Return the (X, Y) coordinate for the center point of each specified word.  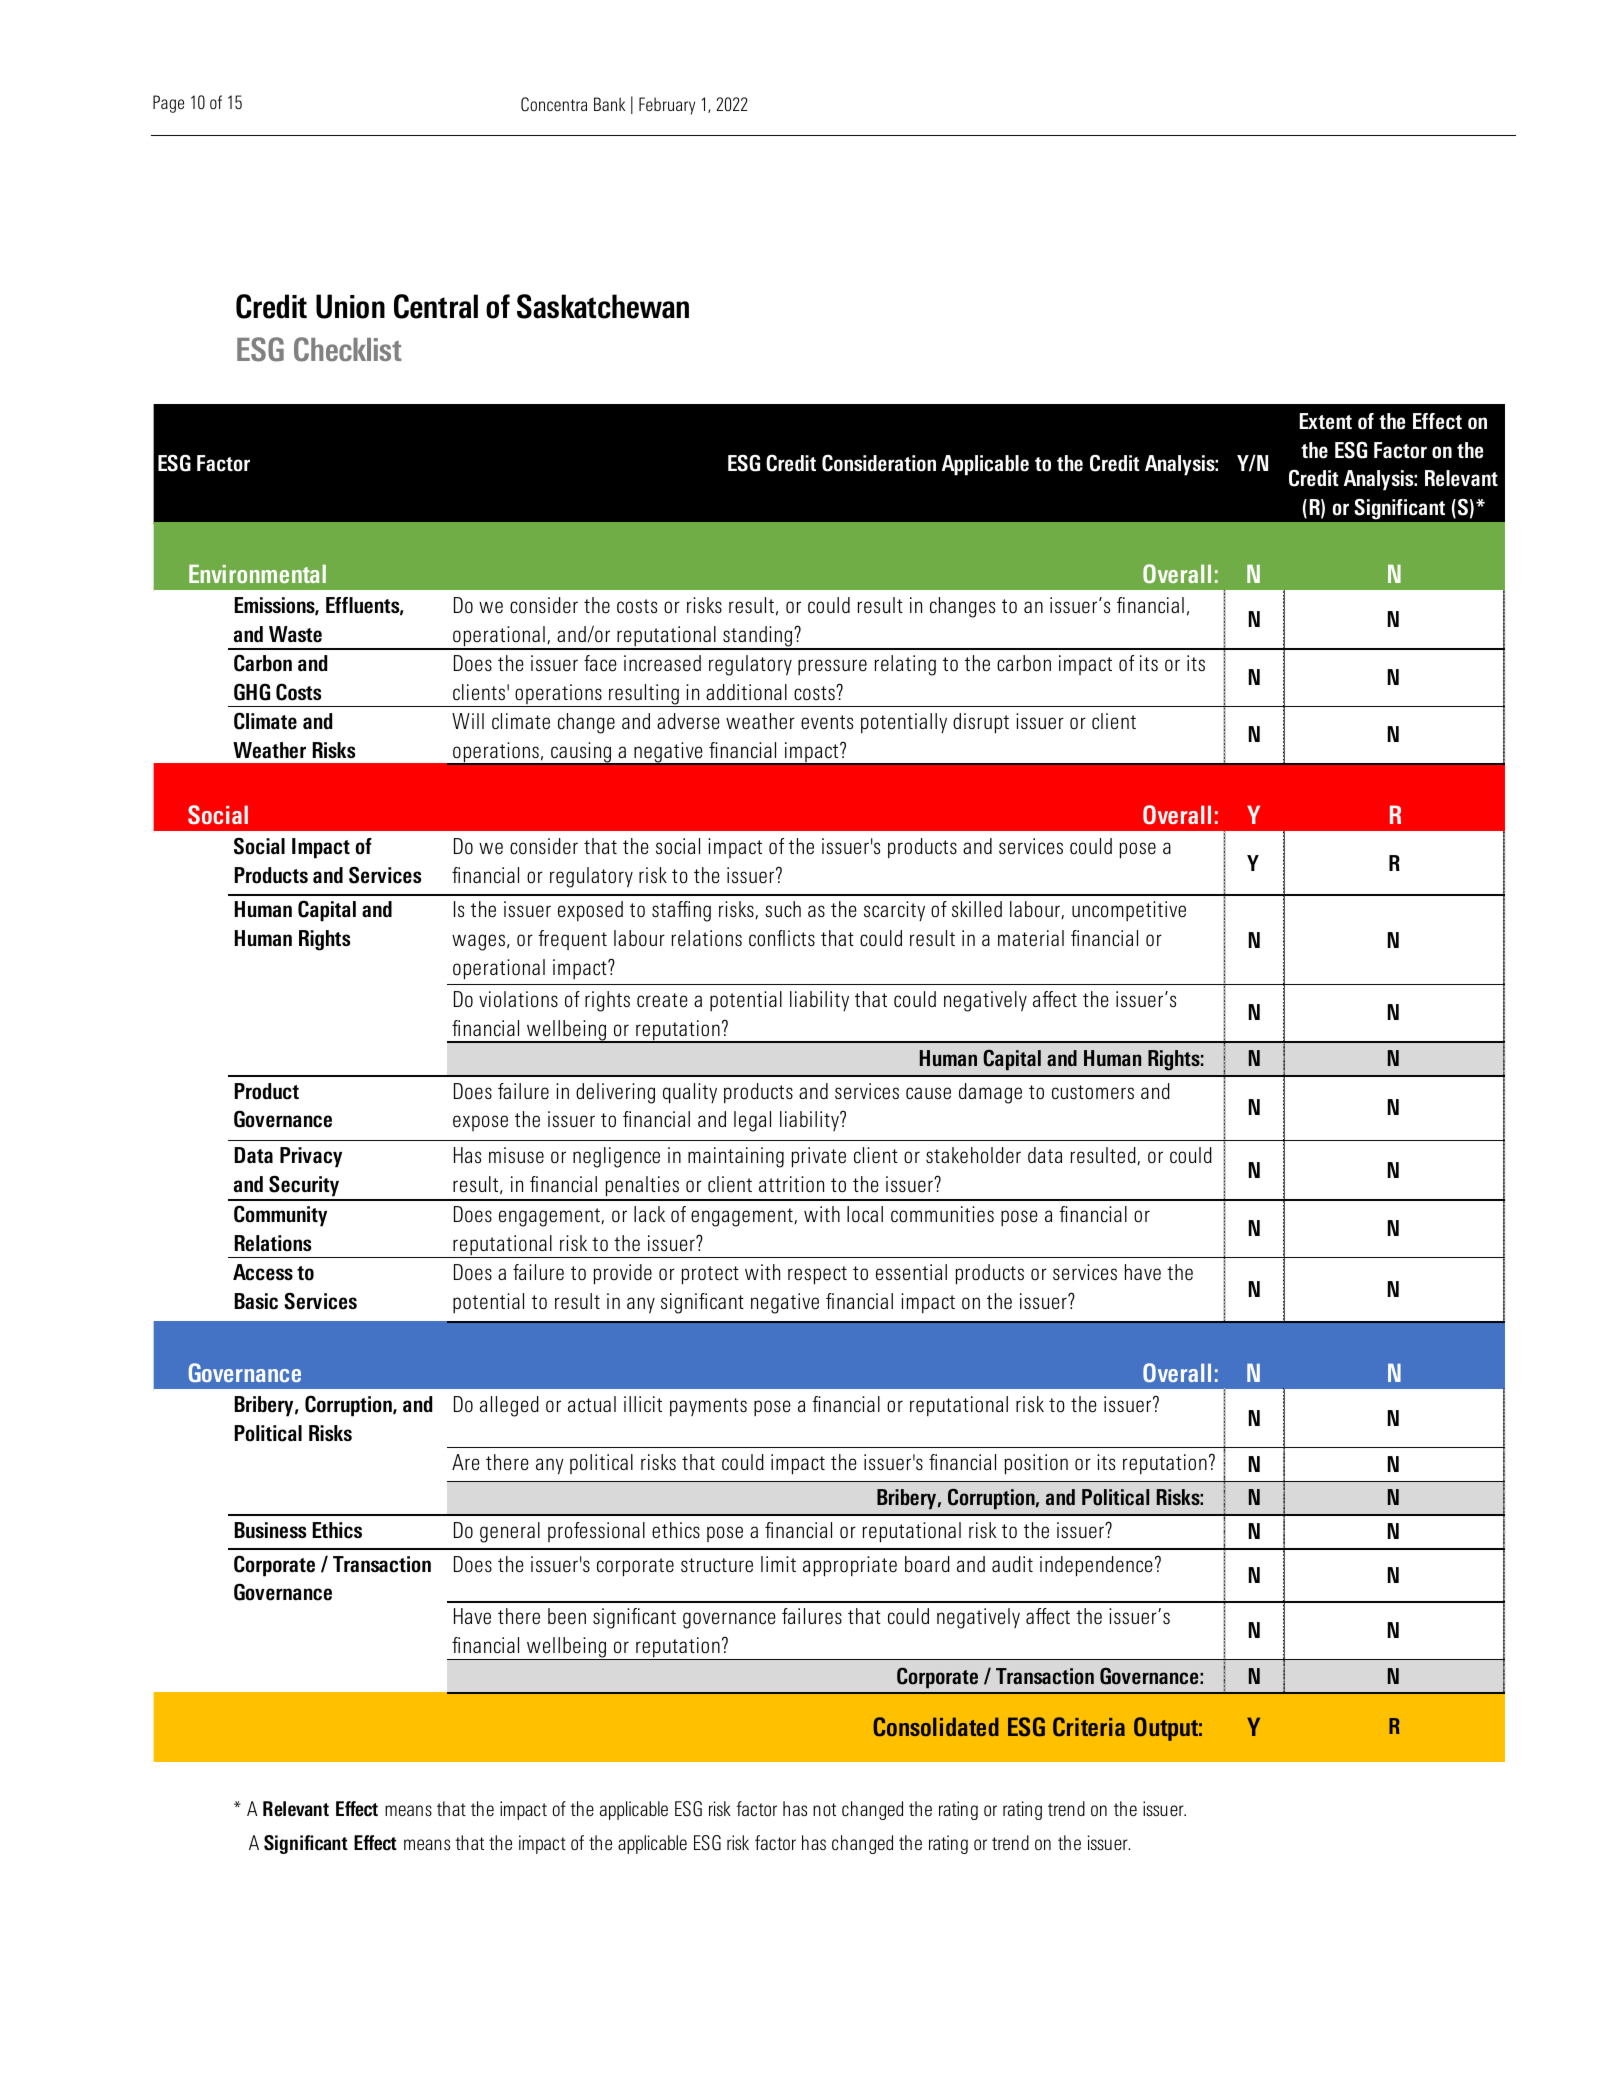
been (567, 1616)
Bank (609, 104)
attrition (791, 1184)
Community (280, 1216)
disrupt (981, 723)
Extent (1326, 421)
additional (746, 692)
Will (468, 721)
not (824, 1809)
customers (1093, 1092)
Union (350, 306)
